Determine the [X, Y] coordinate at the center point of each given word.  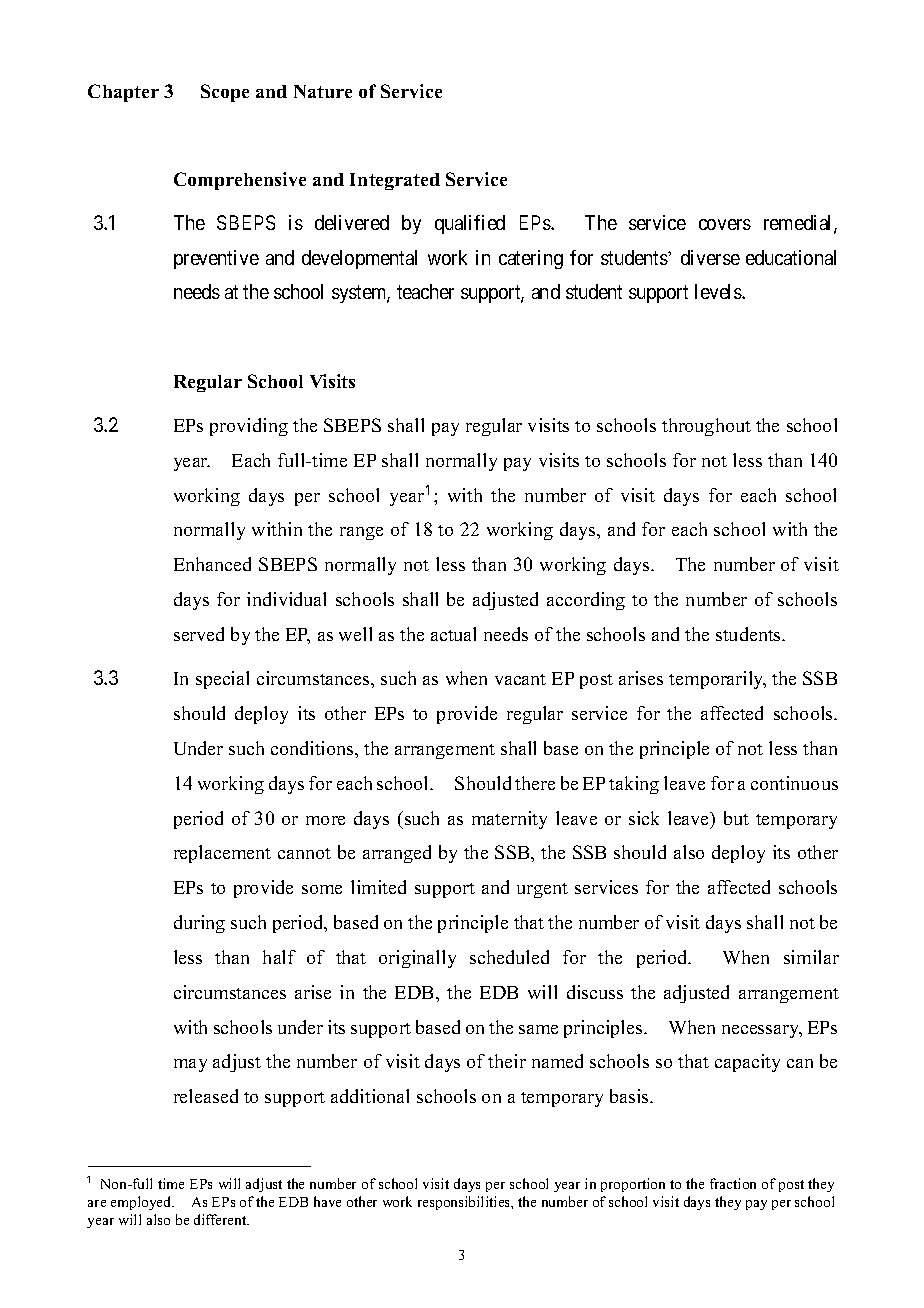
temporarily [717, 680]
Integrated [395, 181]
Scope [225, 93]
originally [417, 959]
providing [249, 427]
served [199, 634]
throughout [706, 427]
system [361, 294]
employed [142, 1203]
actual [453, 634]
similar [811, 957]
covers [725, 224]
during [199, 924]
